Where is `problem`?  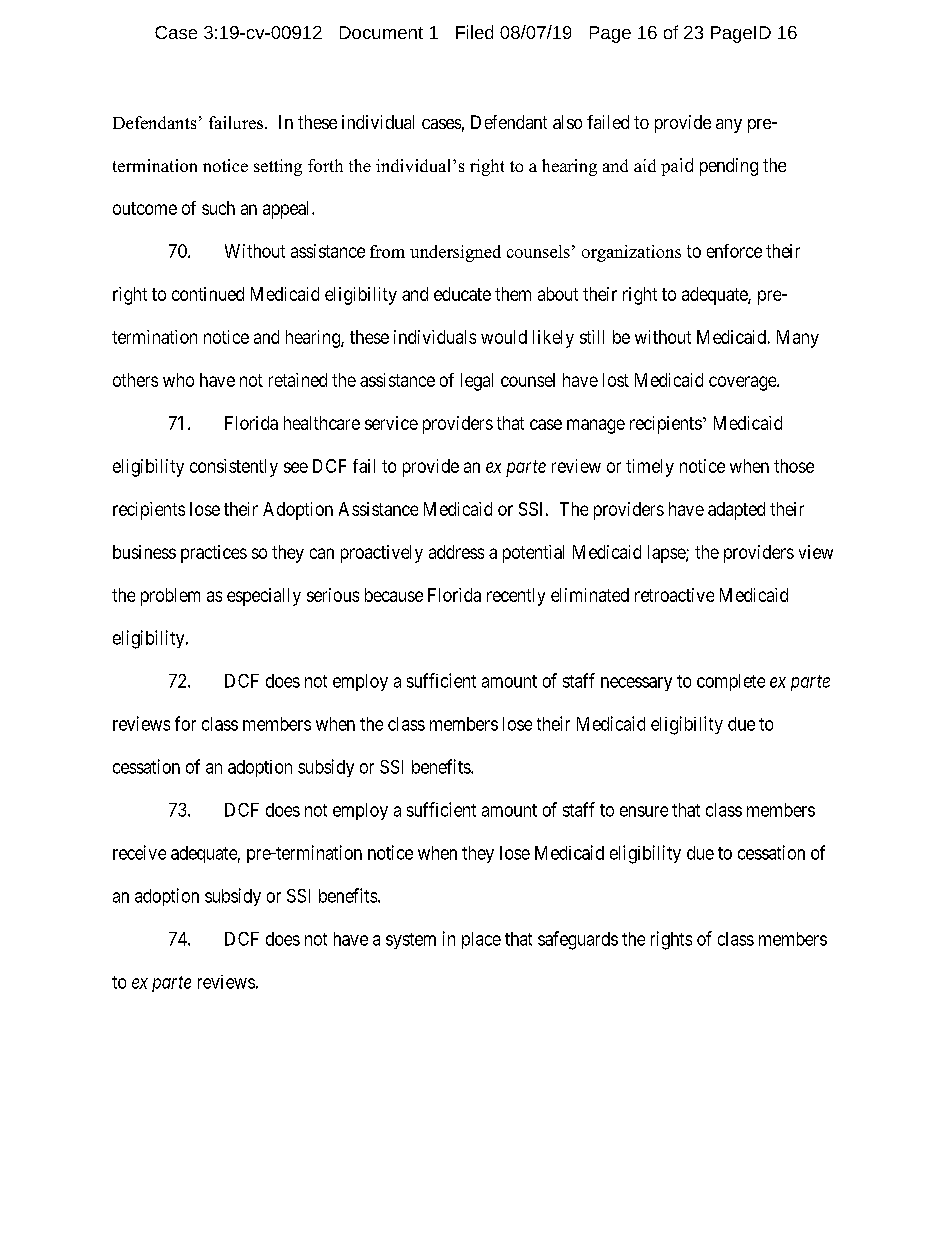 problem is located at coordinates (170, 597).
